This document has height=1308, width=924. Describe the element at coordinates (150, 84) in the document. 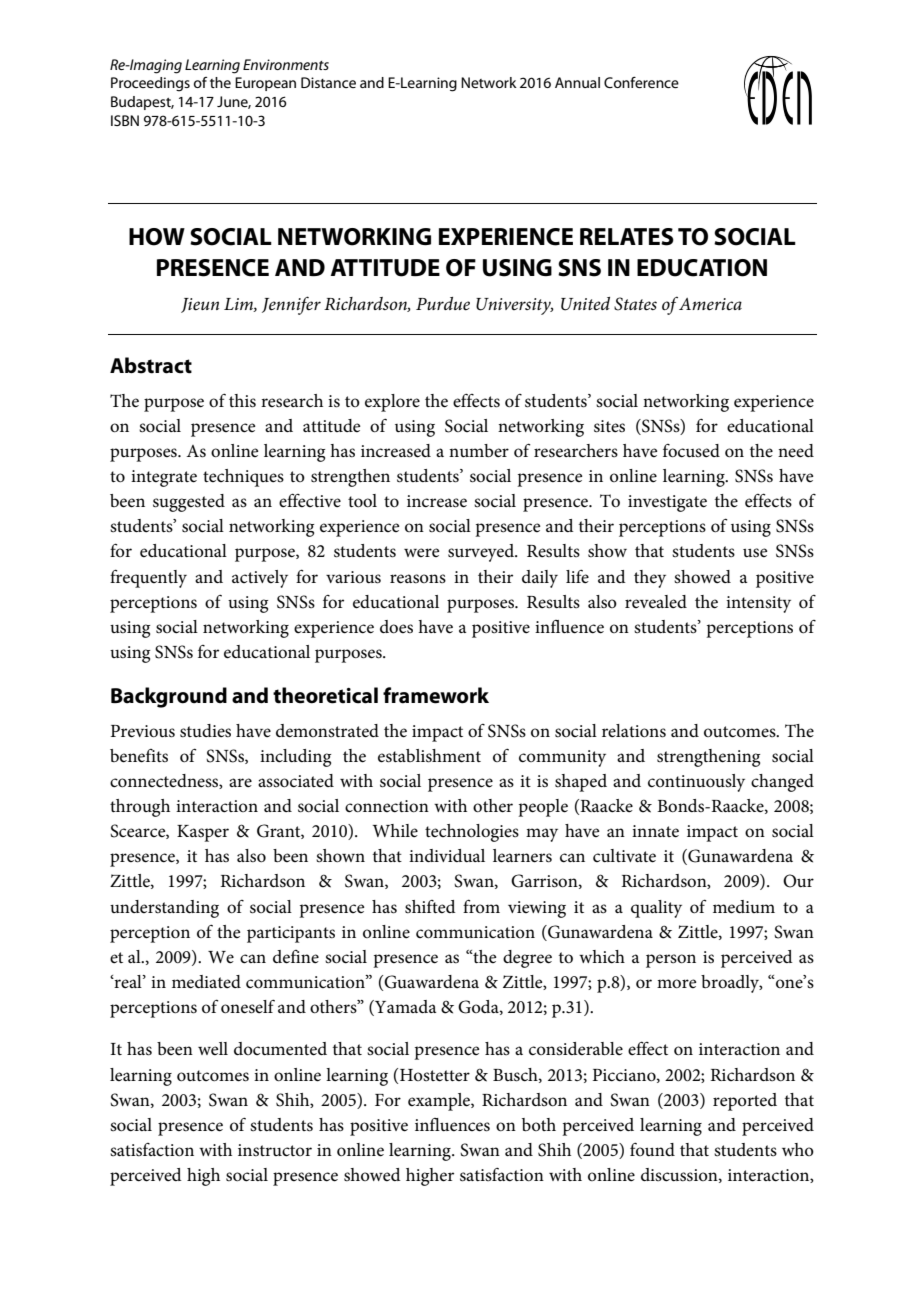

I see `Proceedings` at that location.
